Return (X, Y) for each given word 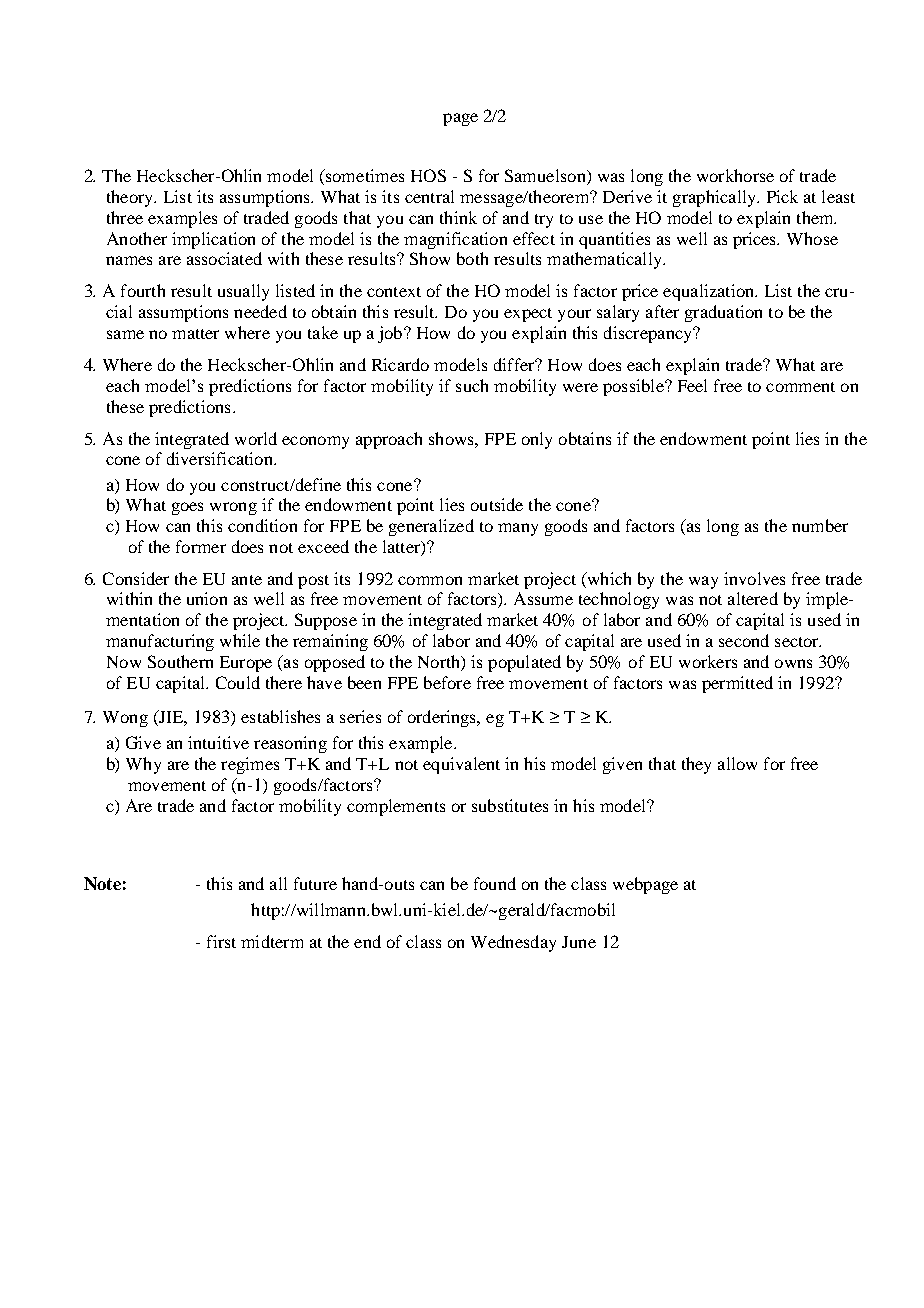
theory (131, 198)
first (221, 941)
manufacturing (160, 642)
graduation (723, 313)
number (820, 525)
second (744, 640)
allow (737, 763)
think (458, 217)
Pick (782, 196)
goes (187, 508)
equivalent (461, 765)
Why (143, 765)
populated (524, 663)
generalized (431, 527)
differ (515, 364)
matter (195, 334)
